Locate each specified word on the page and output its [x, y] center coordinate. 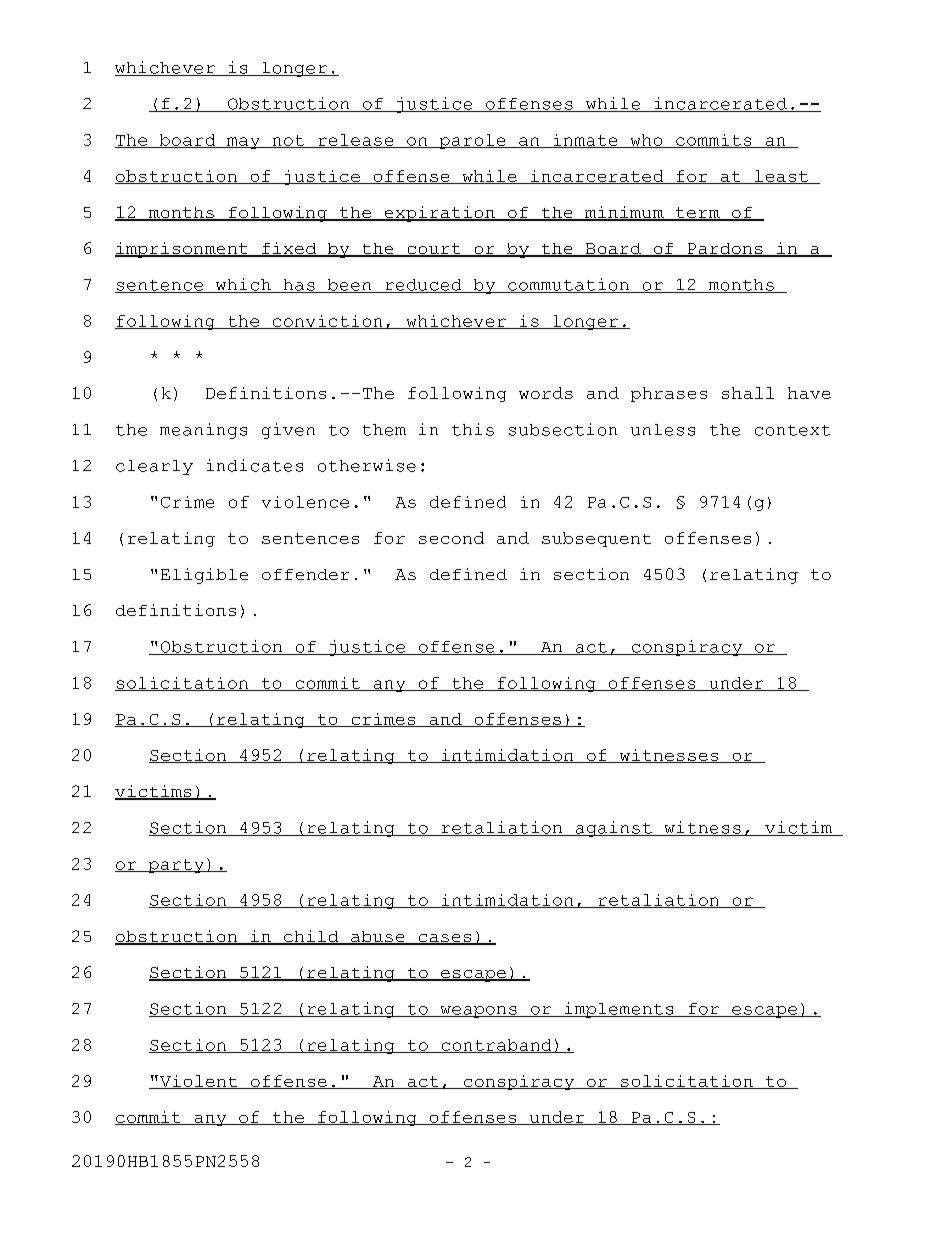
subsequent [596, 539]
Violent [199, 1082]
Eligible [204, 576]
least [781, 177]
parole [473, 141]
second [451, 538]
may [243, 143]
